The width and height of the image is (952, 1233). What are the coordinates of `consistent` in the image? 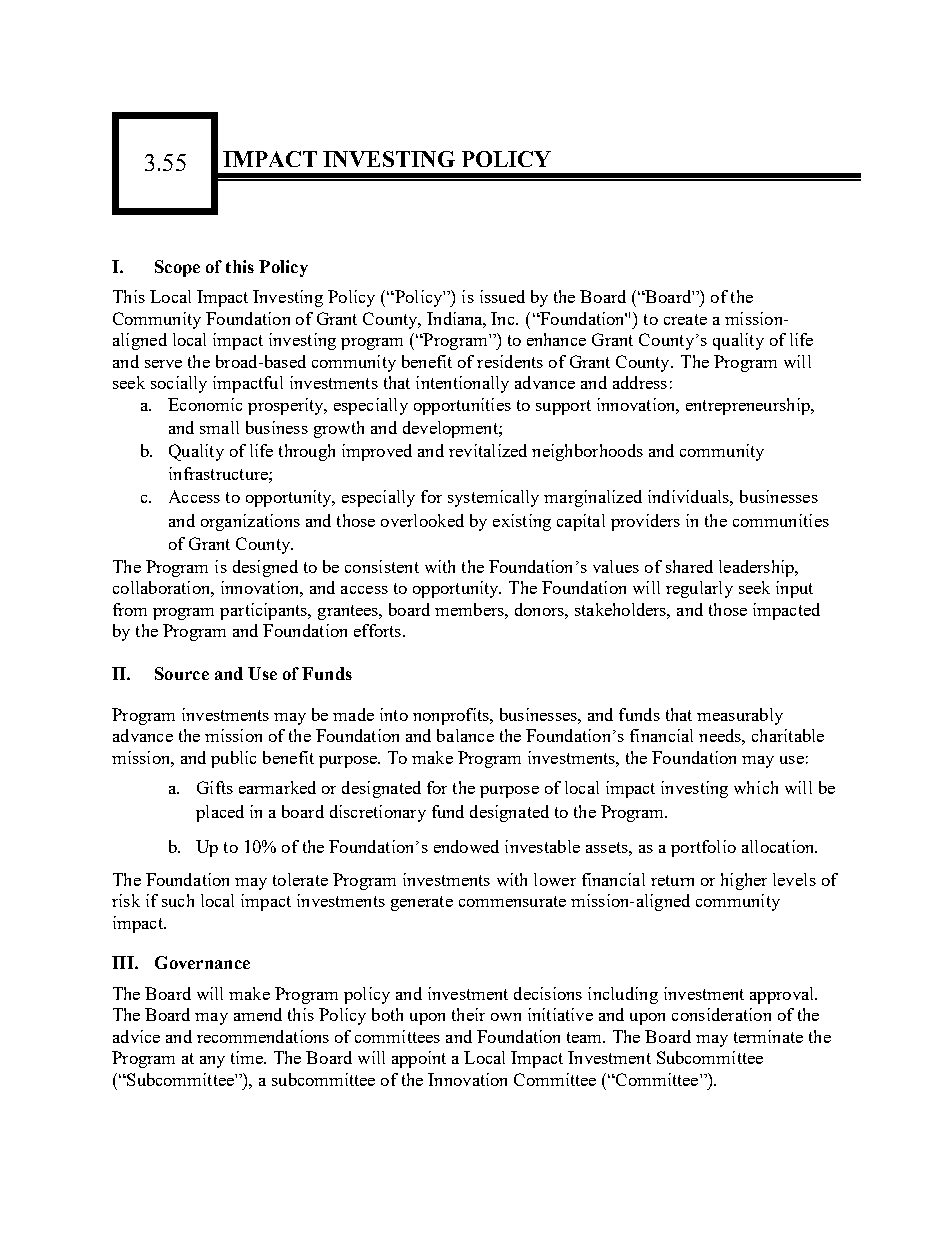 It's located at (382, 566).
